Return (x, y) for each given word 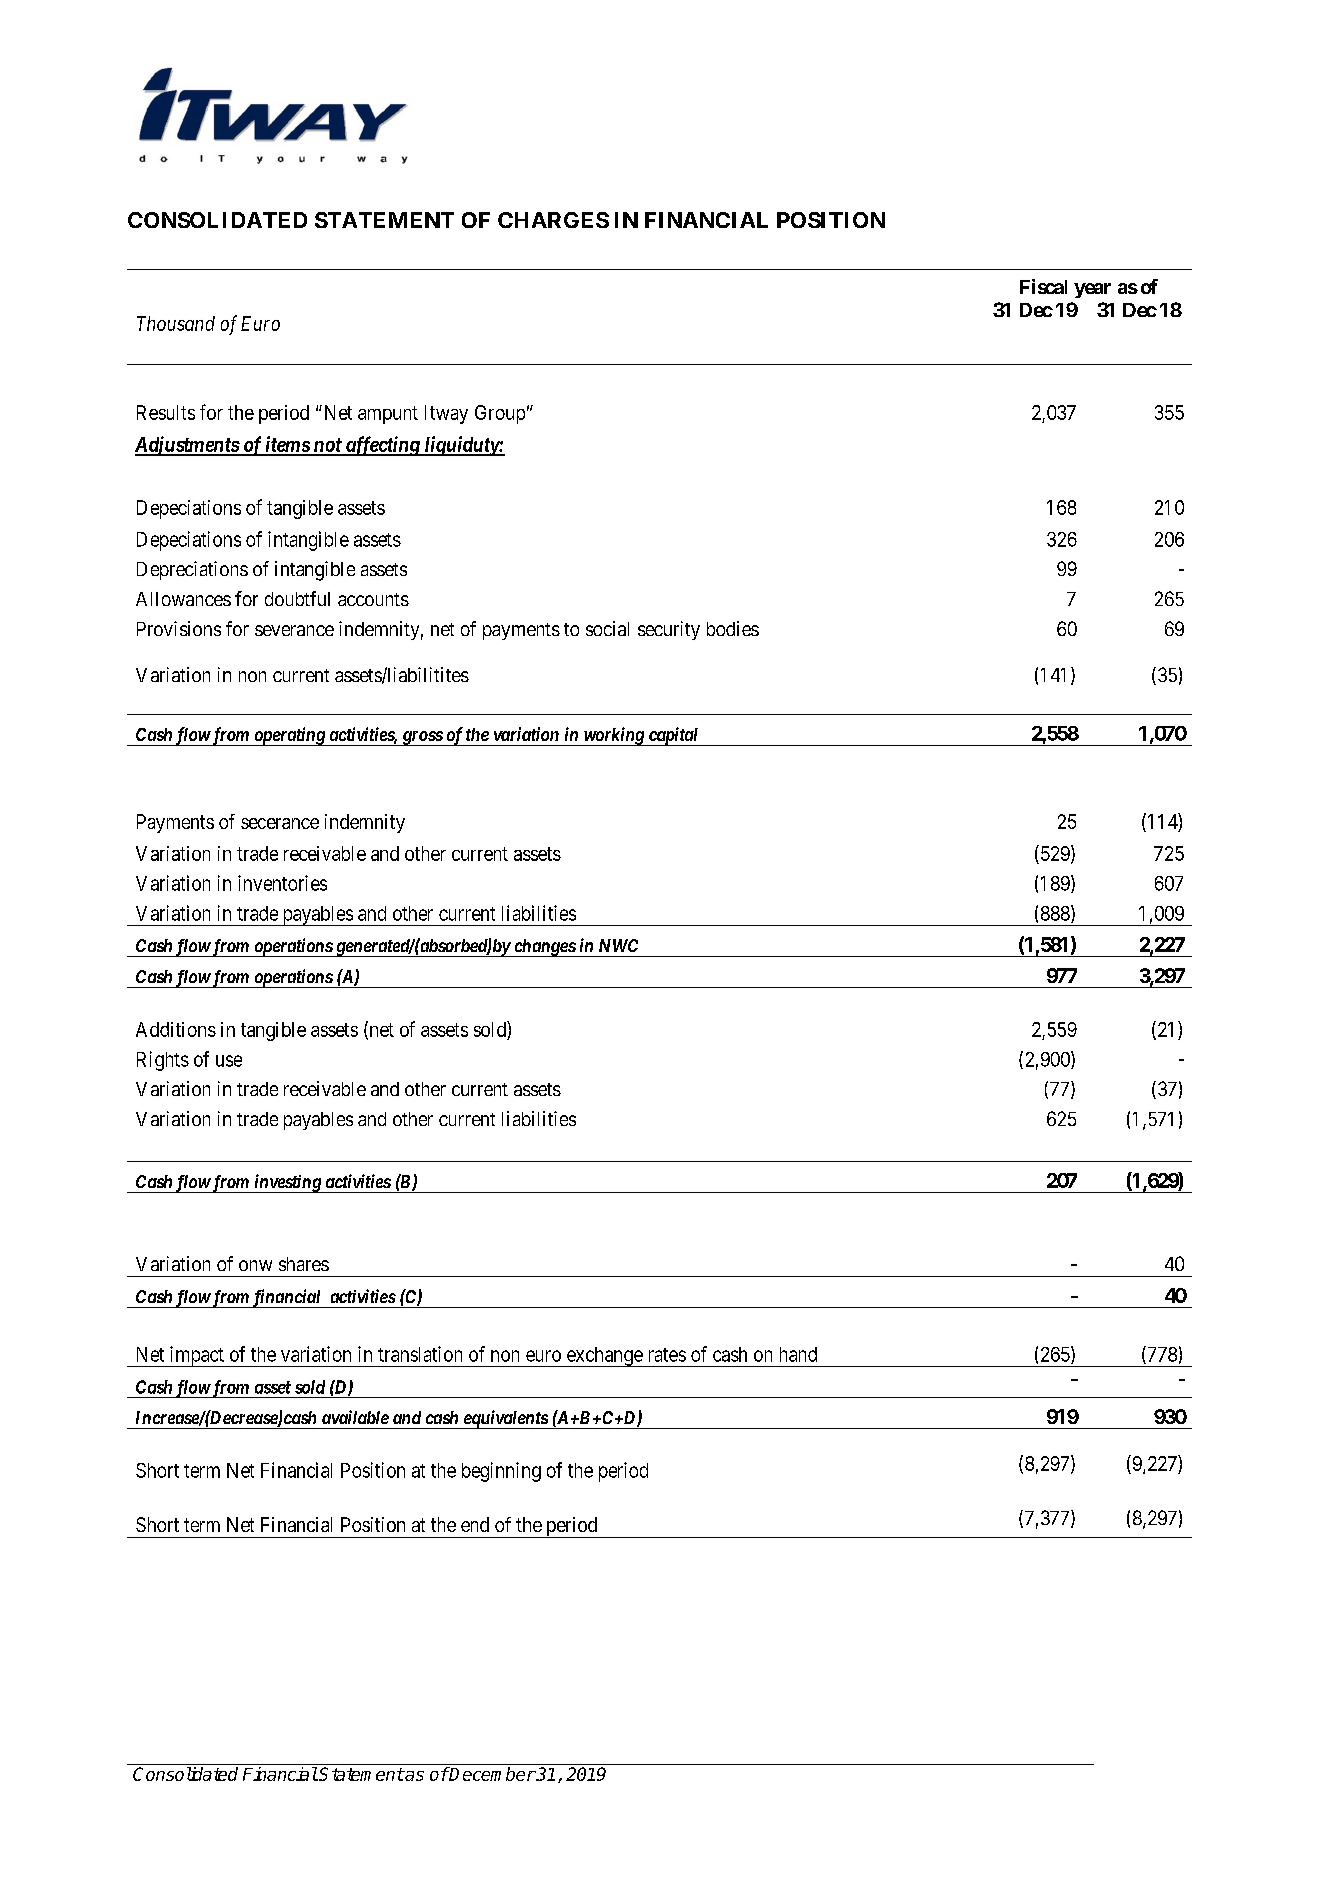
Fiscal (1043, 286)
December (492, 1774)
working (613, 736)
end (475, 1524)
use (229, 1061)
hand (798, 1354)
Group (500, 414)
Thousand (176, 323)
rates (667, 1355)
